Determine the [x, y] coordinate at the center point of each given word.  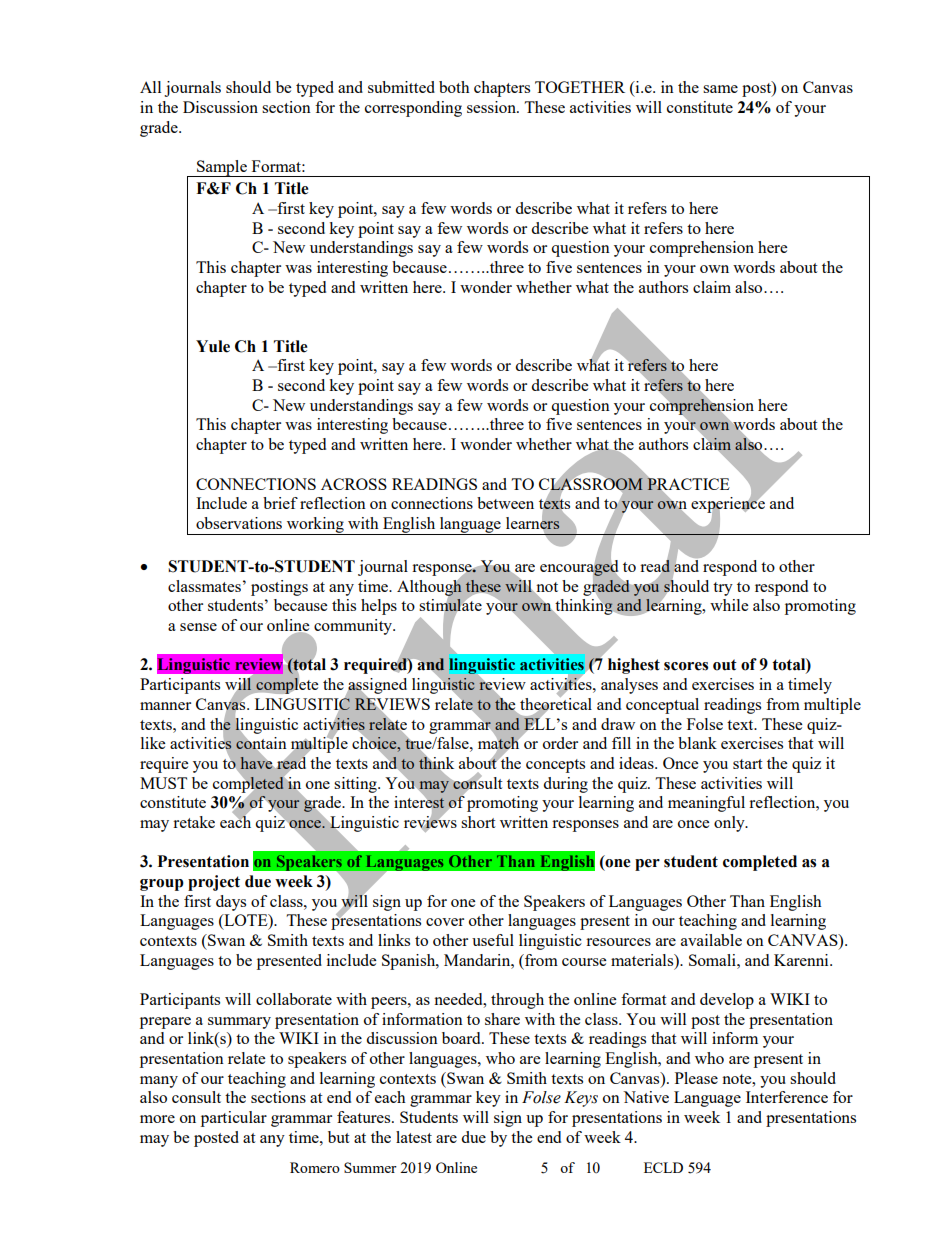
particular [234, 1119]
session [493, 107]
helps [379, 607]
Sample [222, 168]
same [720, 89]
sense [198, 627]
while [729, 605]
